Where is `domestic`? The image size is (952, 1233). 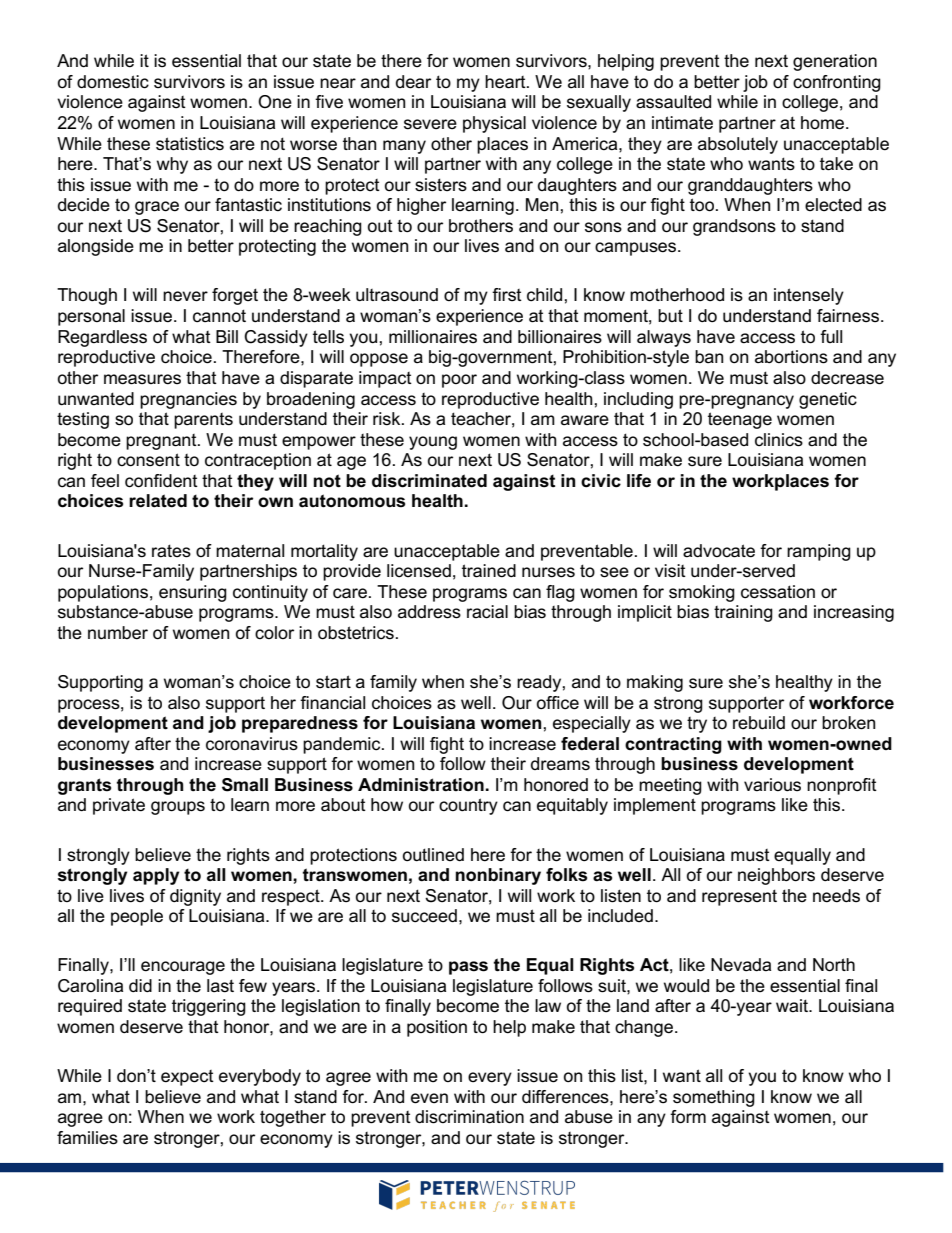 domestic is located at coordinates (113, 82).
